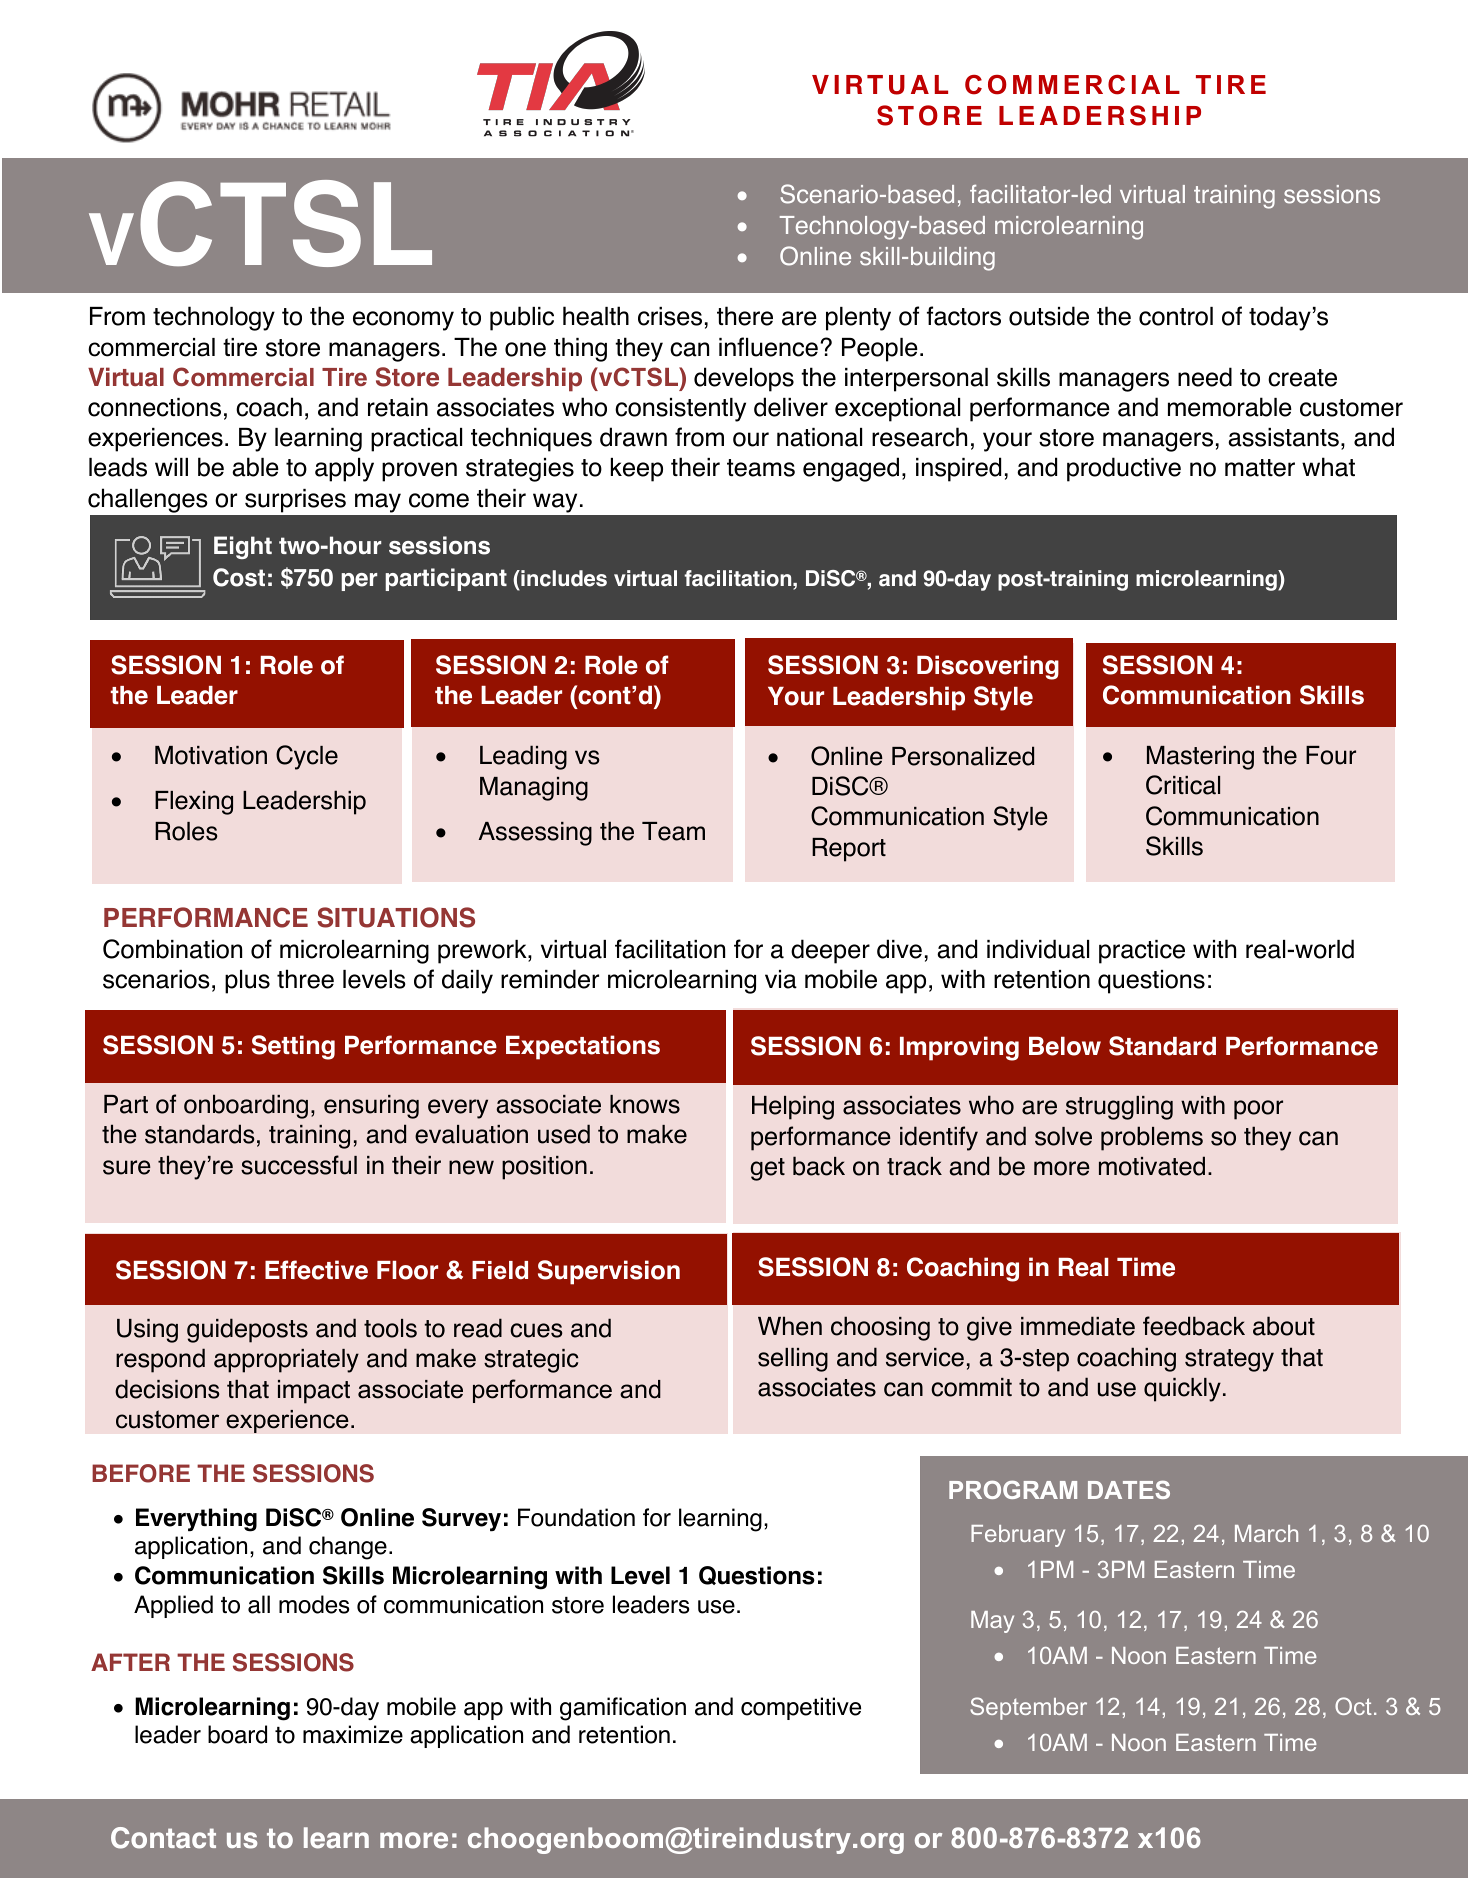 The image size is (1468, 1899). What do you see at coordinates (1205, 377) in the document?
I see `need` at bounding box center [1205, 377].
